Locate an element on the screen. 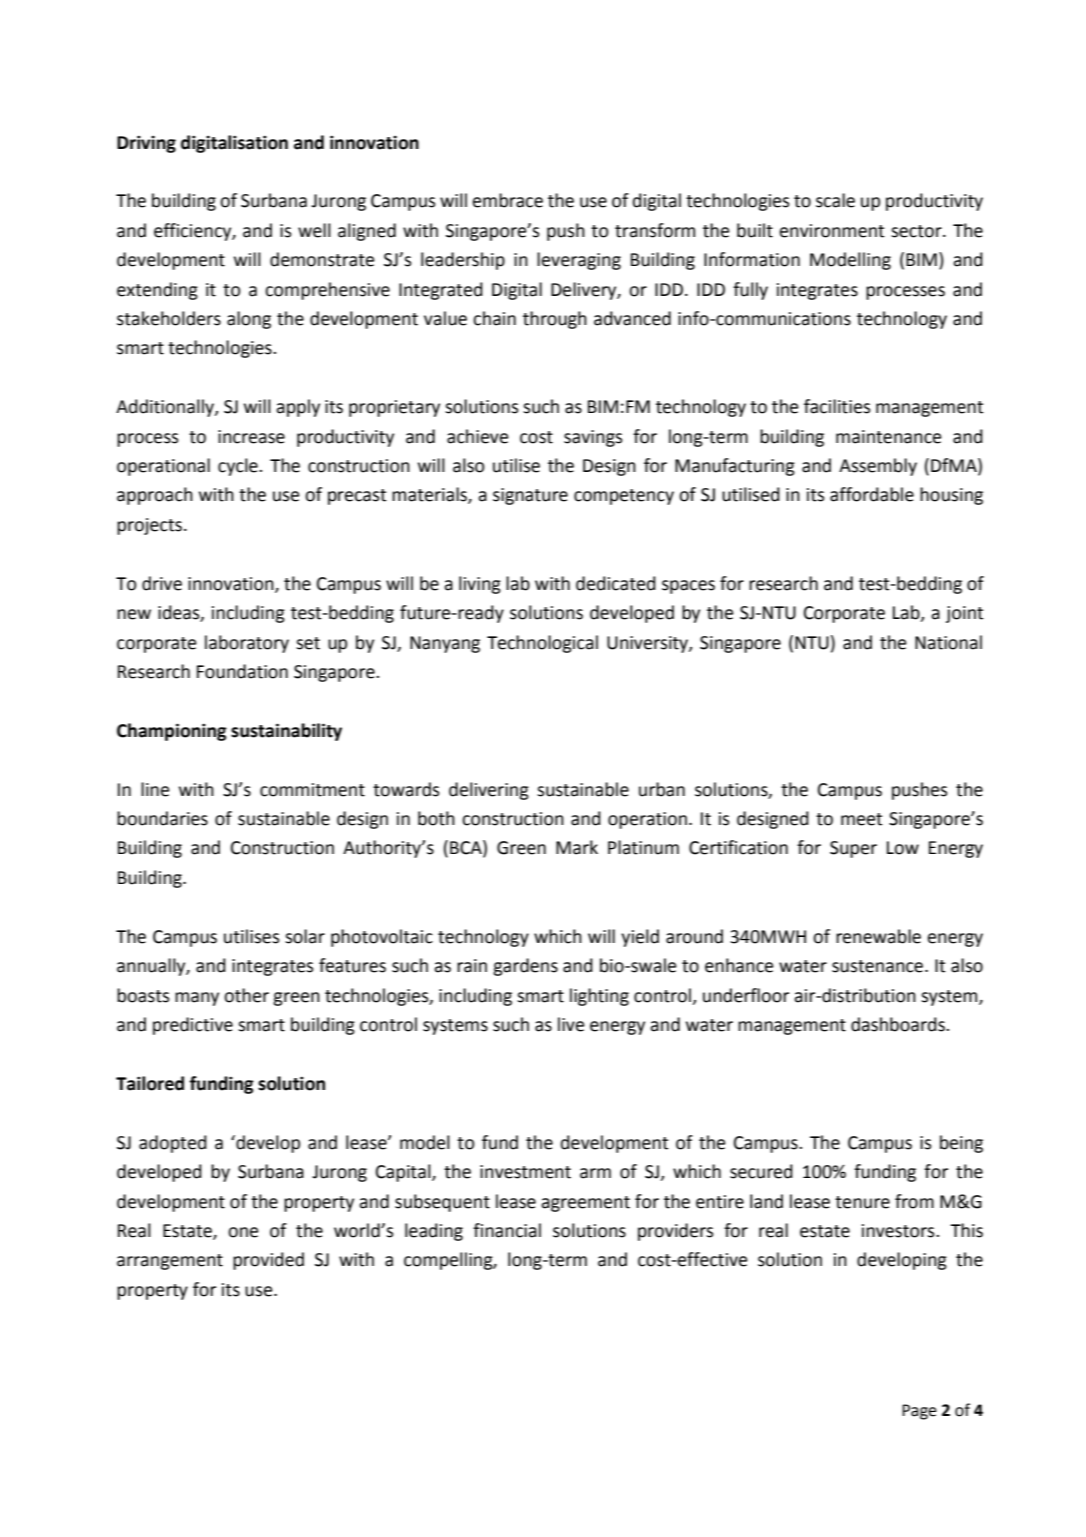 The height and width of the screenshot is (1537, 1086). meet is located at coordinates (862, 819).
